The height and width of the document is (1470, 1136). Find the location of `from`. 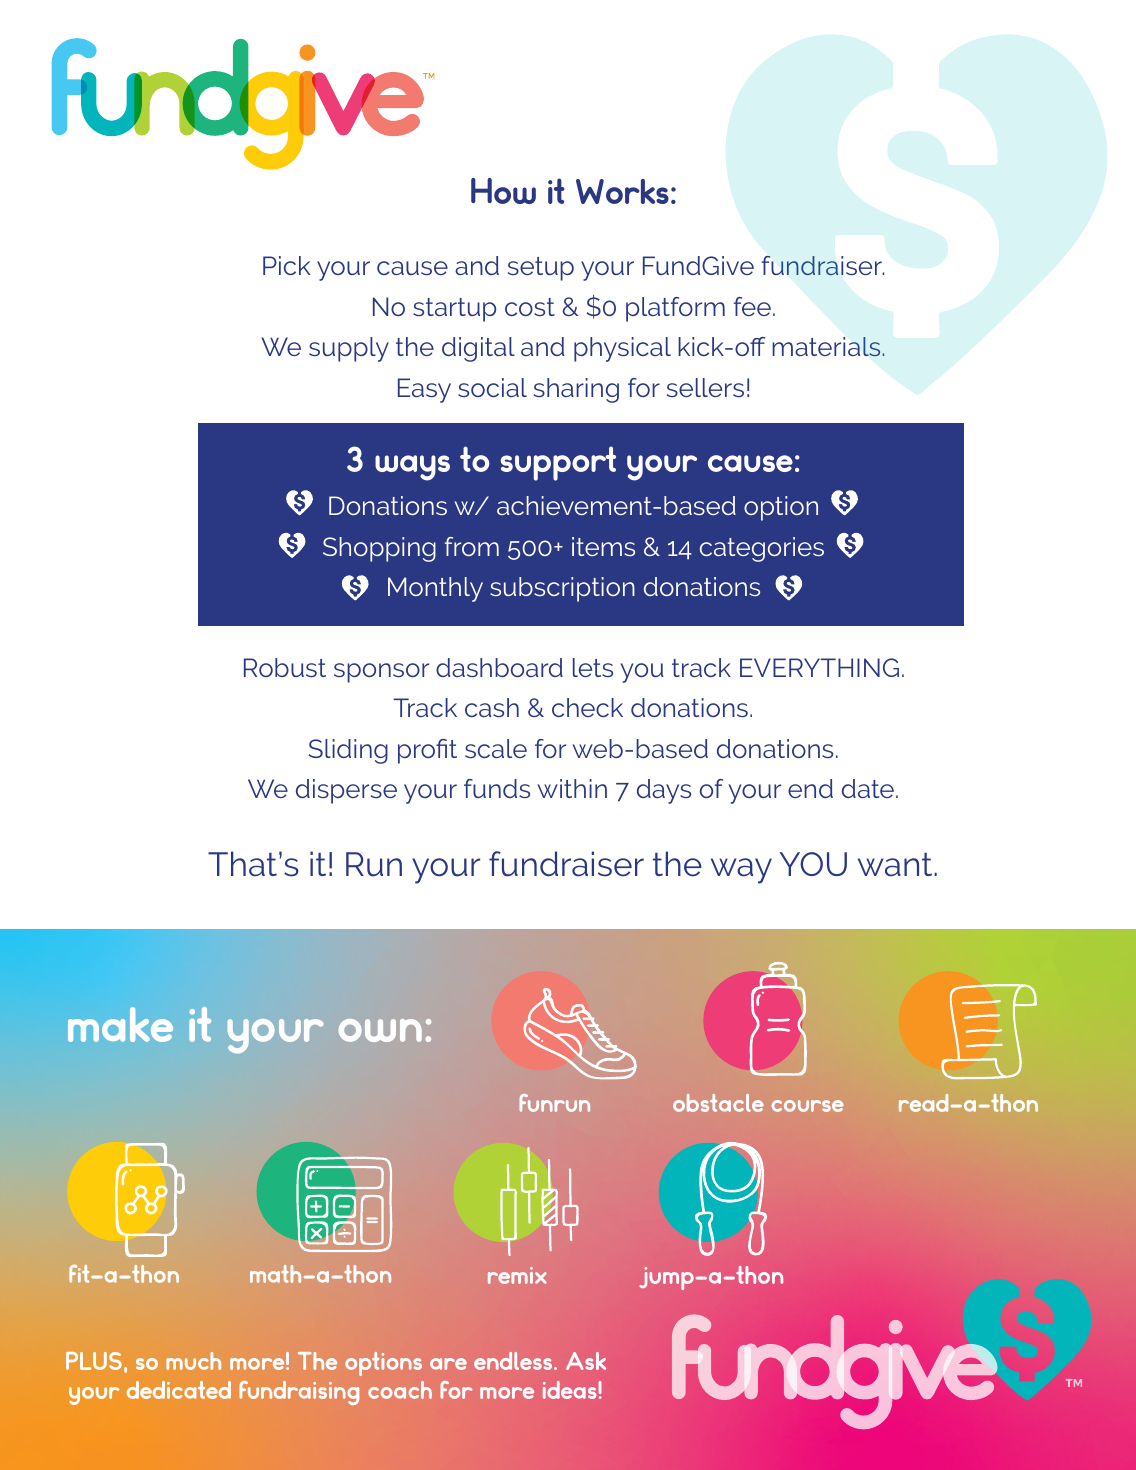

from is located at coordinates (472, 546).
